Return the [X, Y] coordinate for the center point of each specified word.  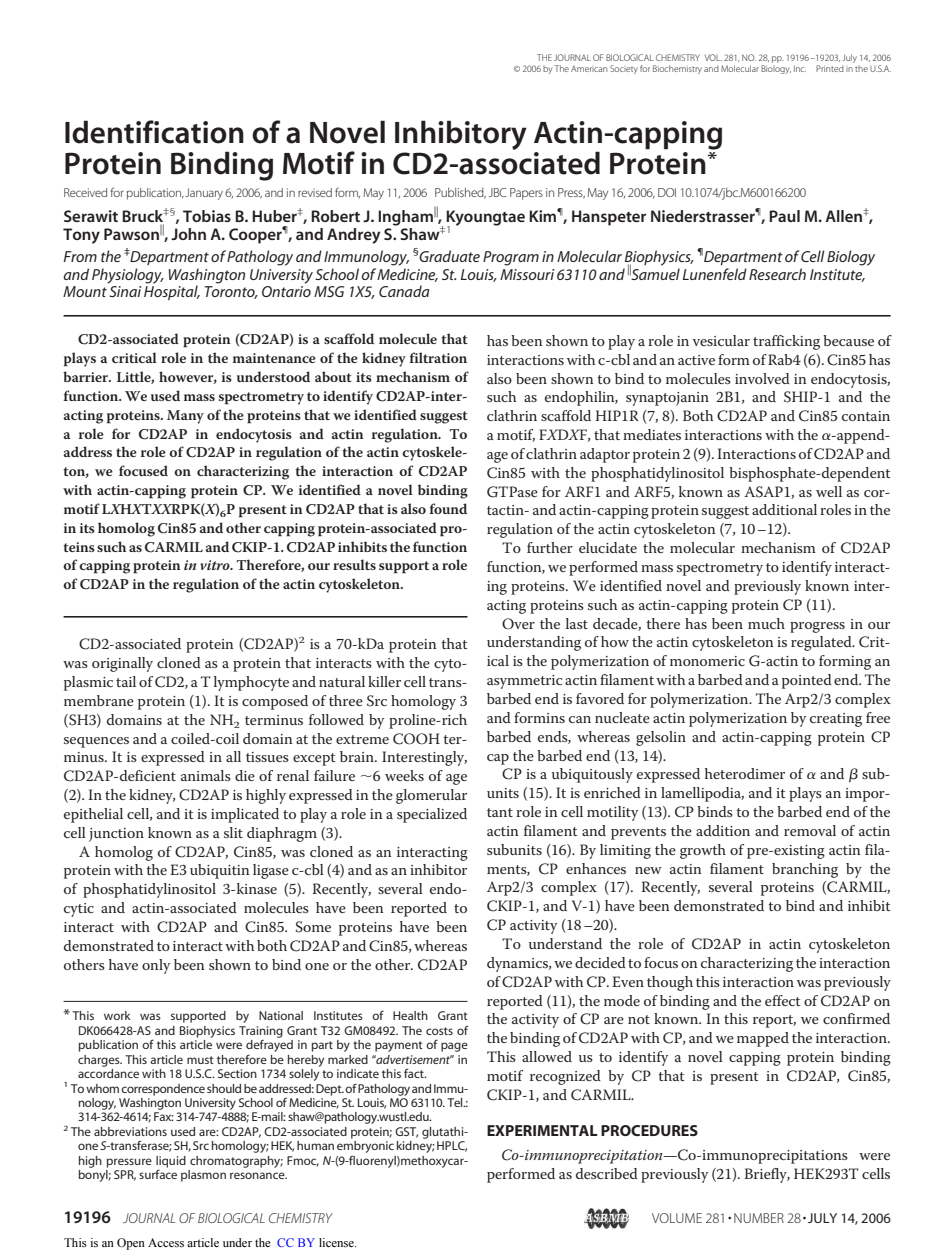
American [589, 68]
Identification [154, 132]
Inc [800, 69]
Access [166, 1242]
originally [122, 664]
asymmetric [524, 682]
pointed [807, 681]
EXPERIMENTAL [542, 1130]
